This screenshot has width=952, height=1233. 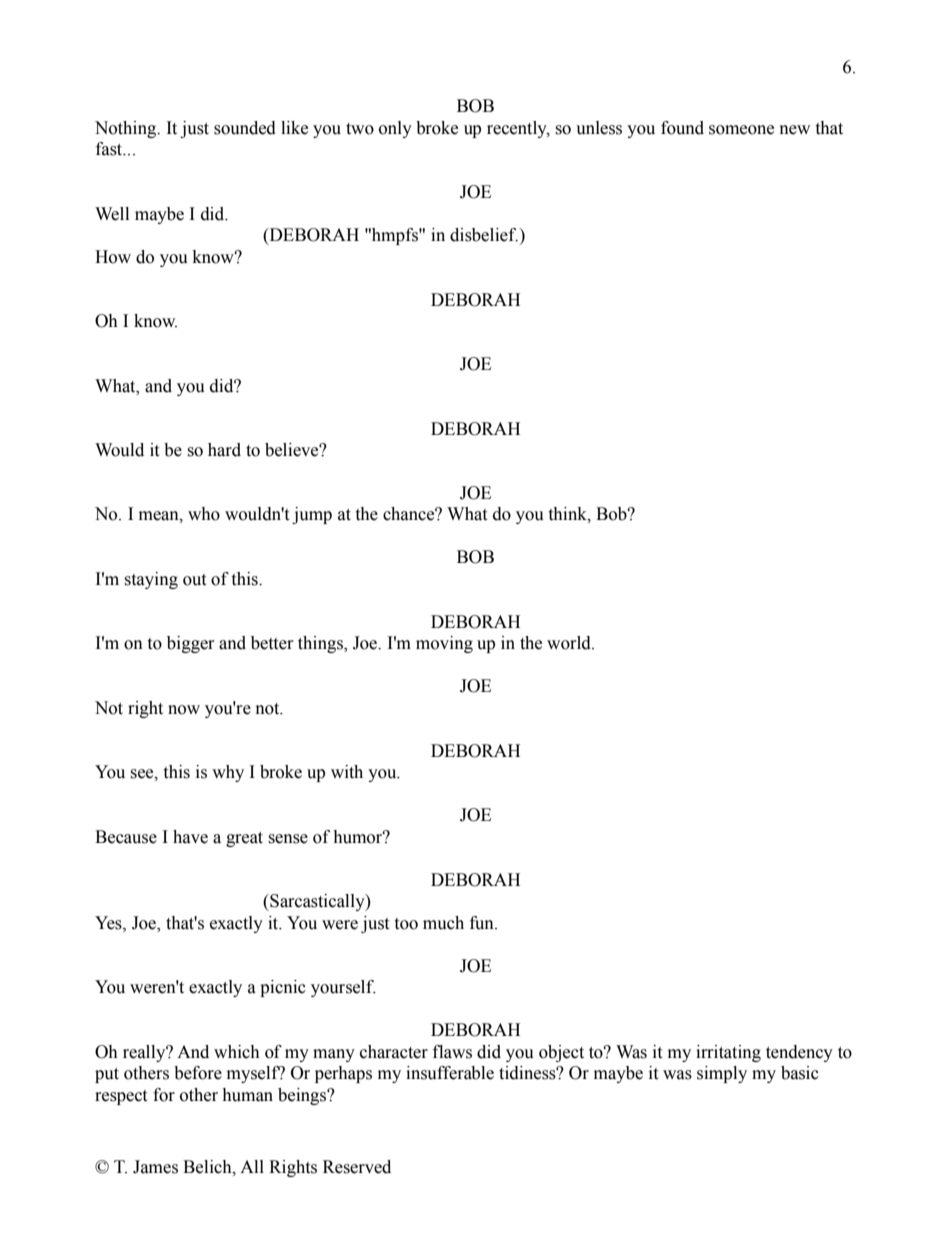 What do you see at coordinates (570, 643) in the screenshot?
I see `world` at bounding box center [570, 643].
